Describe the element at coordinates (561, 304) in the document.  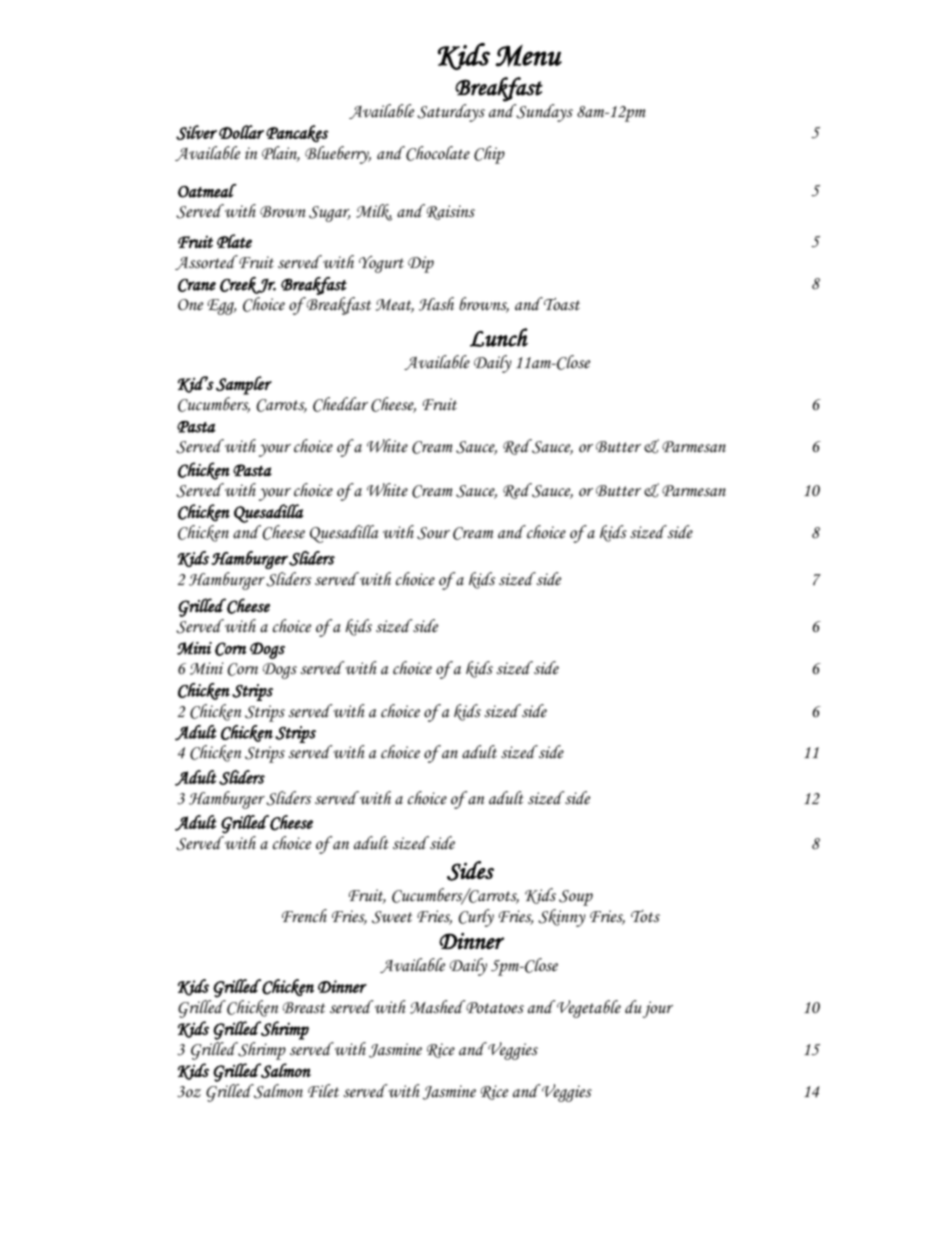
I see `Toast` at that location.
